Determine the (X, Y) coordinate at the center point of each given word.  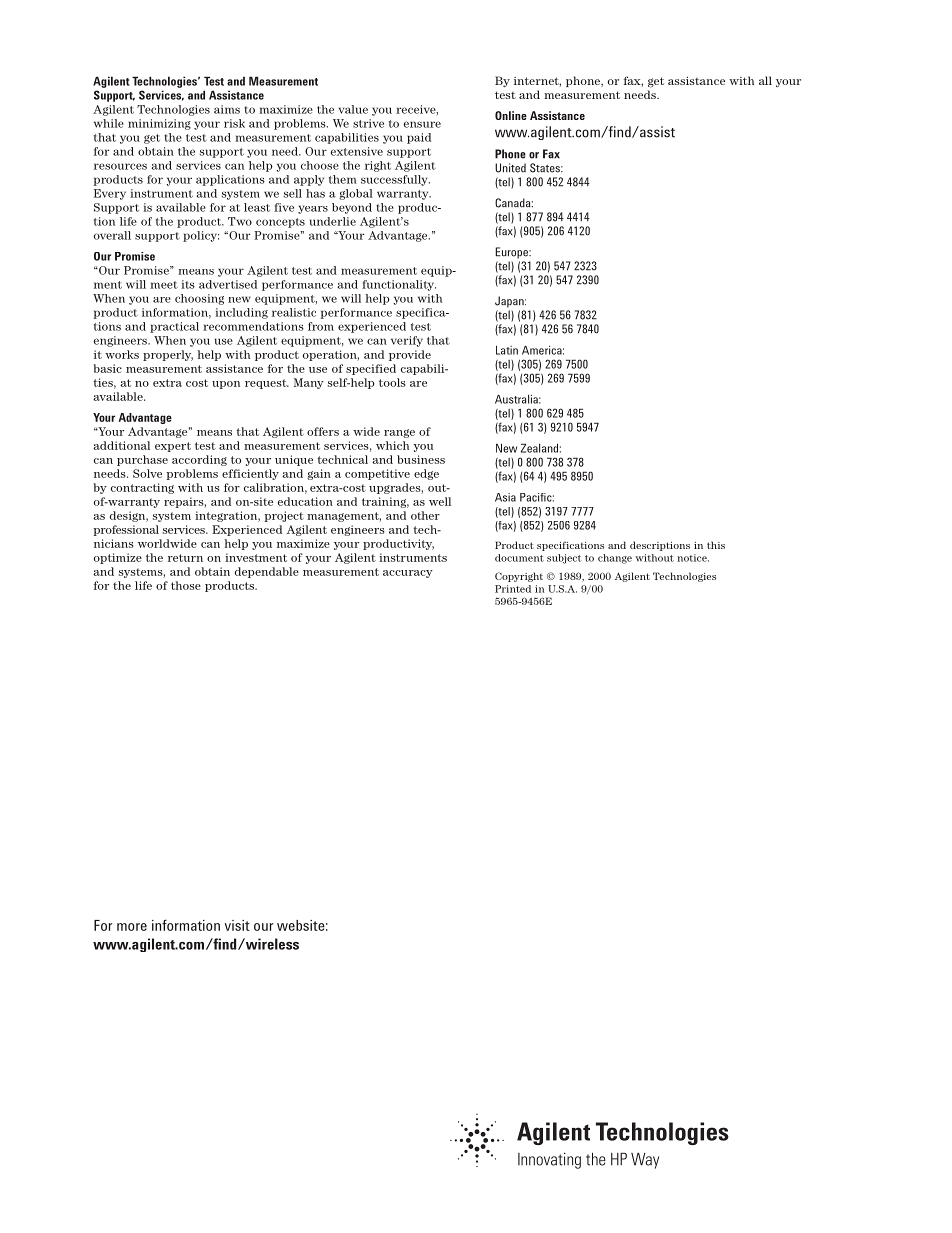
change (615, 559)
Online (511, 115)
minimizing (159, 124)
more (132, 927)
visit (237, 925)
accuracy (408, 574)
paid (419, 138)
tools (392, 382)
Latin (507, 350)
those (186, 585)
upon (226, 385)
